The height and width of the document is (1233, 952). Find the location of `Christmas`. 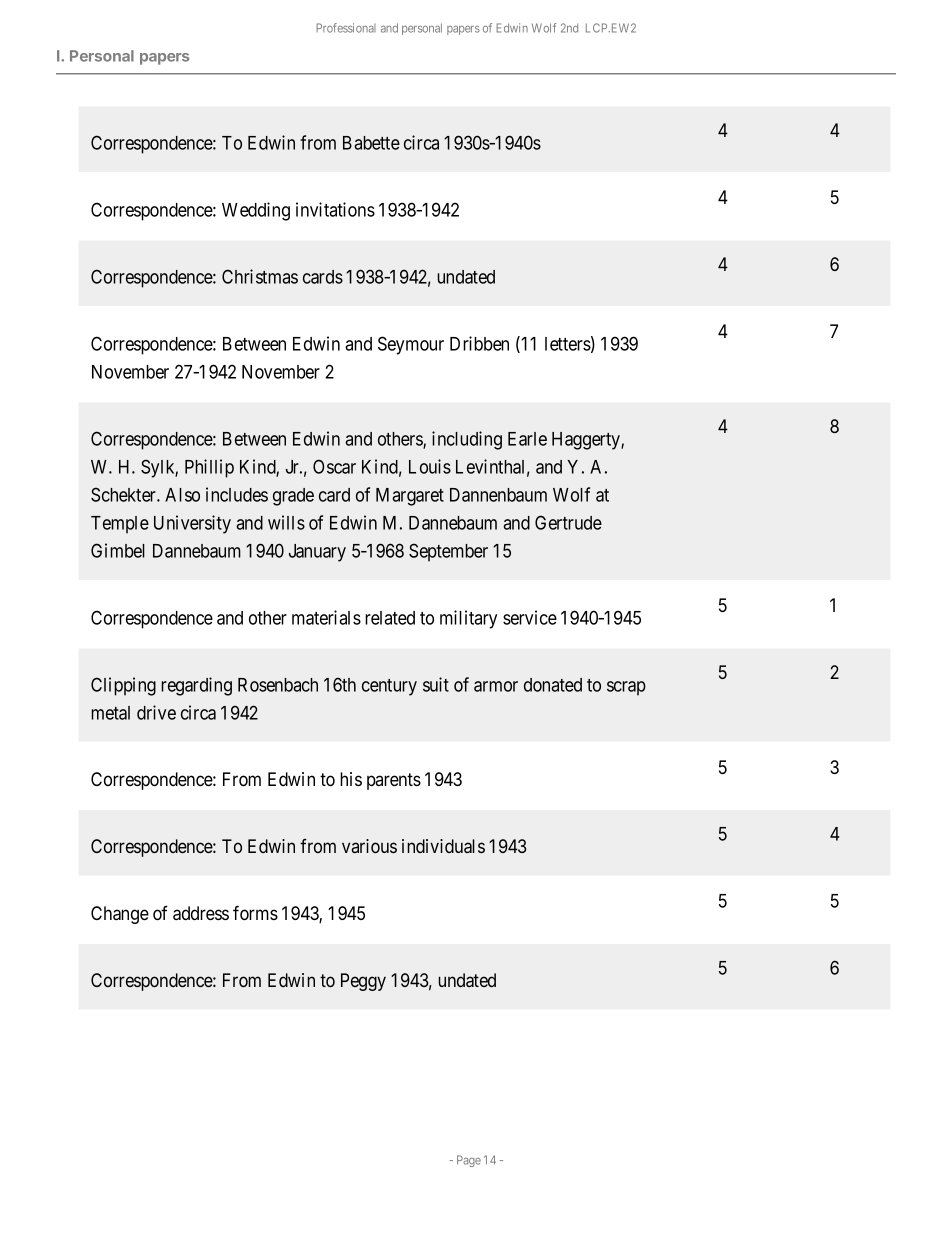

Christmas is located at coordinates (260, 276).
